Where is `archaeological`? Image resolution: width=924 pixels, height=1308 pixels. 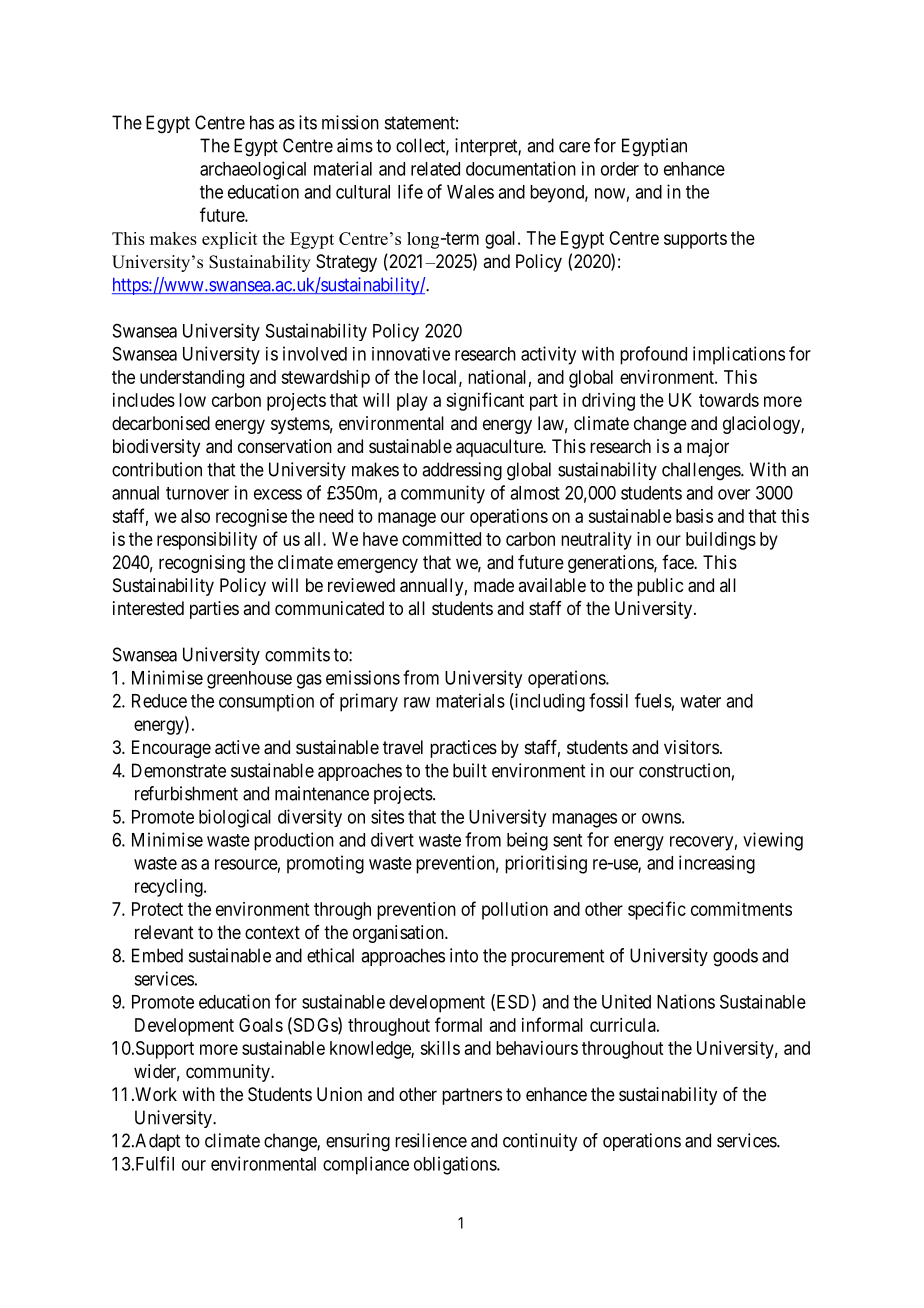 archaeological is located at coordinates (253, 170).
